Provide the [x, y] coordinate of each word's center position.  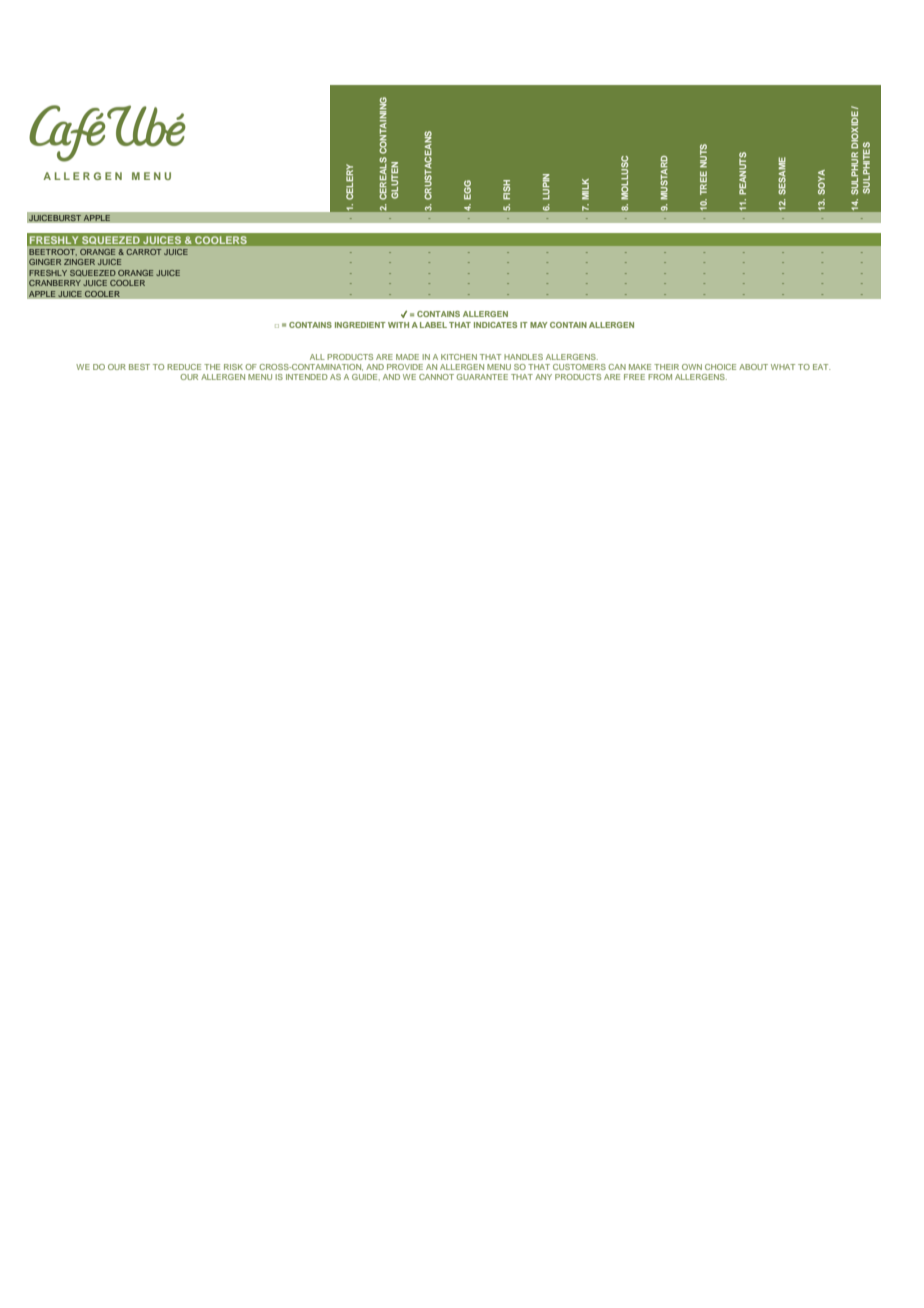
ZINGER [79, 262]
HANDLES [523, 357]
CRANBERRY [55, 283]
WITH [398, 325]
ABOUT [753, 367]
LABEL [433, 325]
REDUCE [184, 367]
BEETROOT [53, 252]
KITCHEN [459, 357]
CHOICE [720, 367]
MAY [539, 325]
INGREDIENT [360, 325]
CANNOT [436, 377]
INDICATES [495, 325]
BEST [139, 367]
